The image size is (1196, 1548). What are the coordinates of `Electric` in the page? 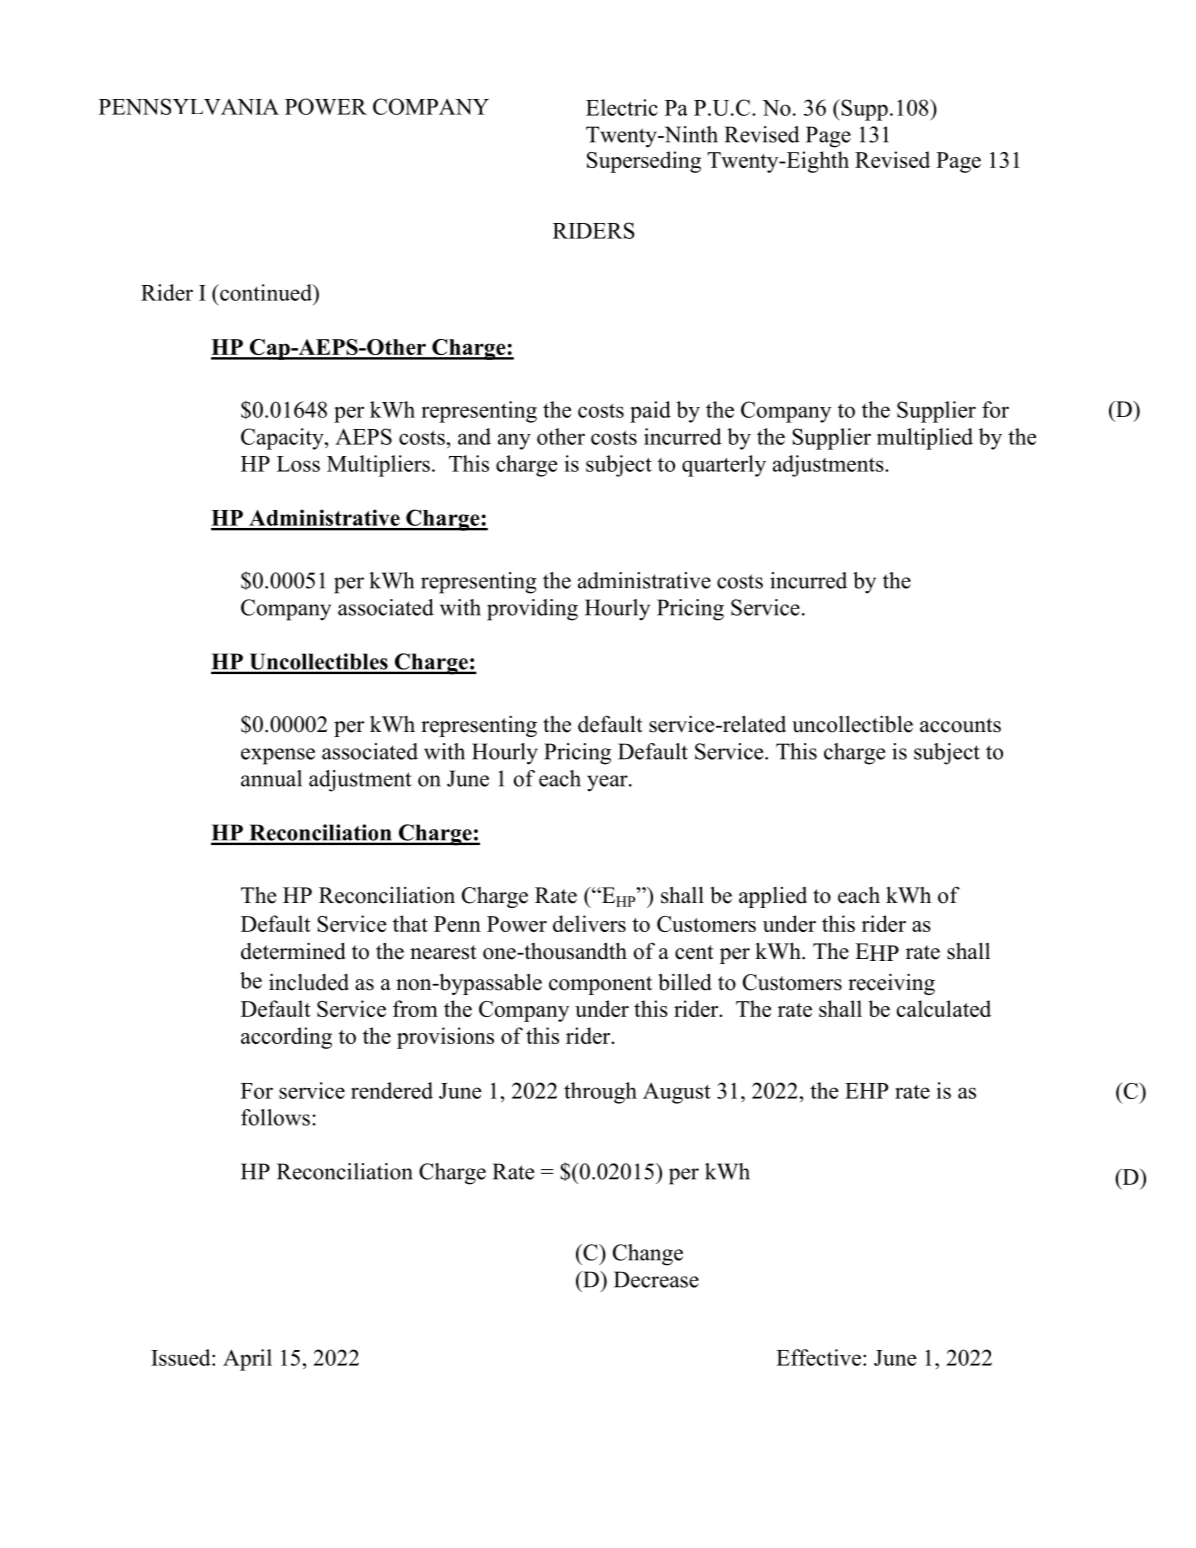 It's located at (622, 107).
